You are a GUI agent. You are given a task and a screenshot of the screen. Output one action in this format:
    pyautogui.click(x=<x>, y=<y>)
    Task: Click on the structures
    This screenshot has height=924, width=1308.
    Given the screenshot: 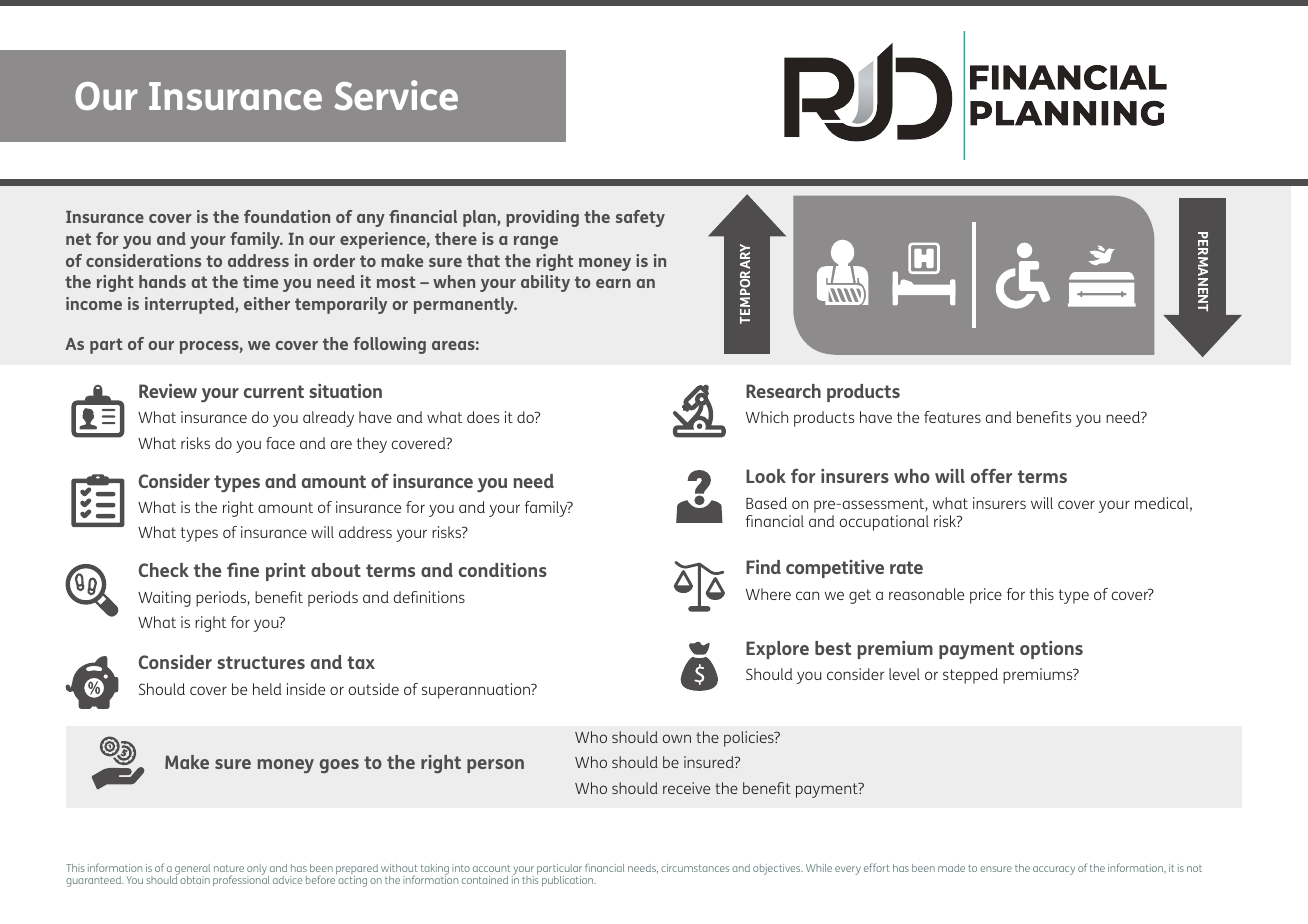 What is the action you would take?
    pyautogui.click(x=261, y=662)
